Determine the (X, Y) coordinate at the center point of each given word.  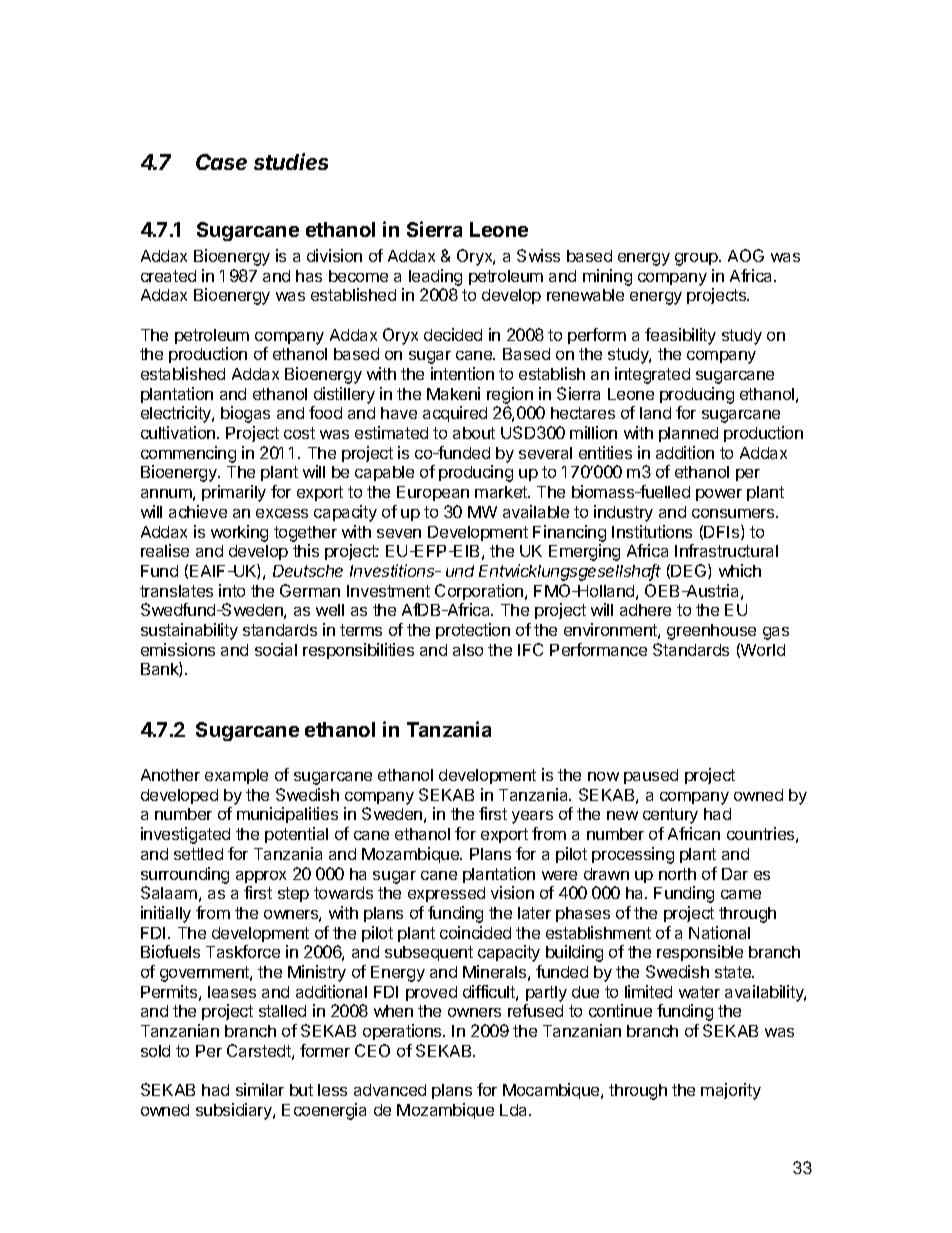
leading (435, 277)
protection (473, 631)
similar (260, 1089)
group (697, 259)
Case (221, 162)
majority (731, 1091)
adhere (645, 610)
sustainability (189, 631)
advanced (390, 1090)
